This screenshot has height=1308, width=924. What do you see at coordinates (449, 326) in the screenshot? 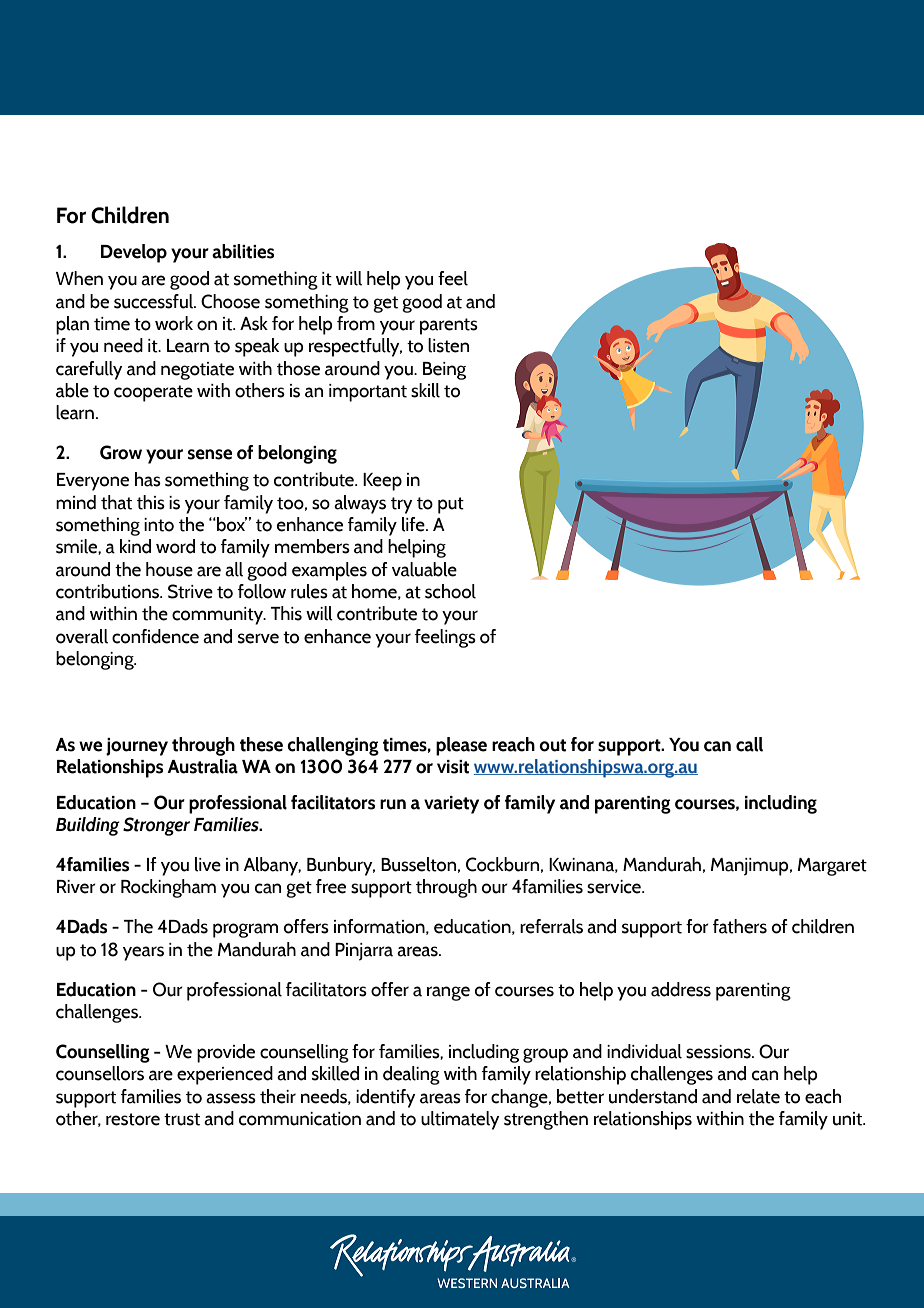
I see `parents` at bounding box center [449, 326].
